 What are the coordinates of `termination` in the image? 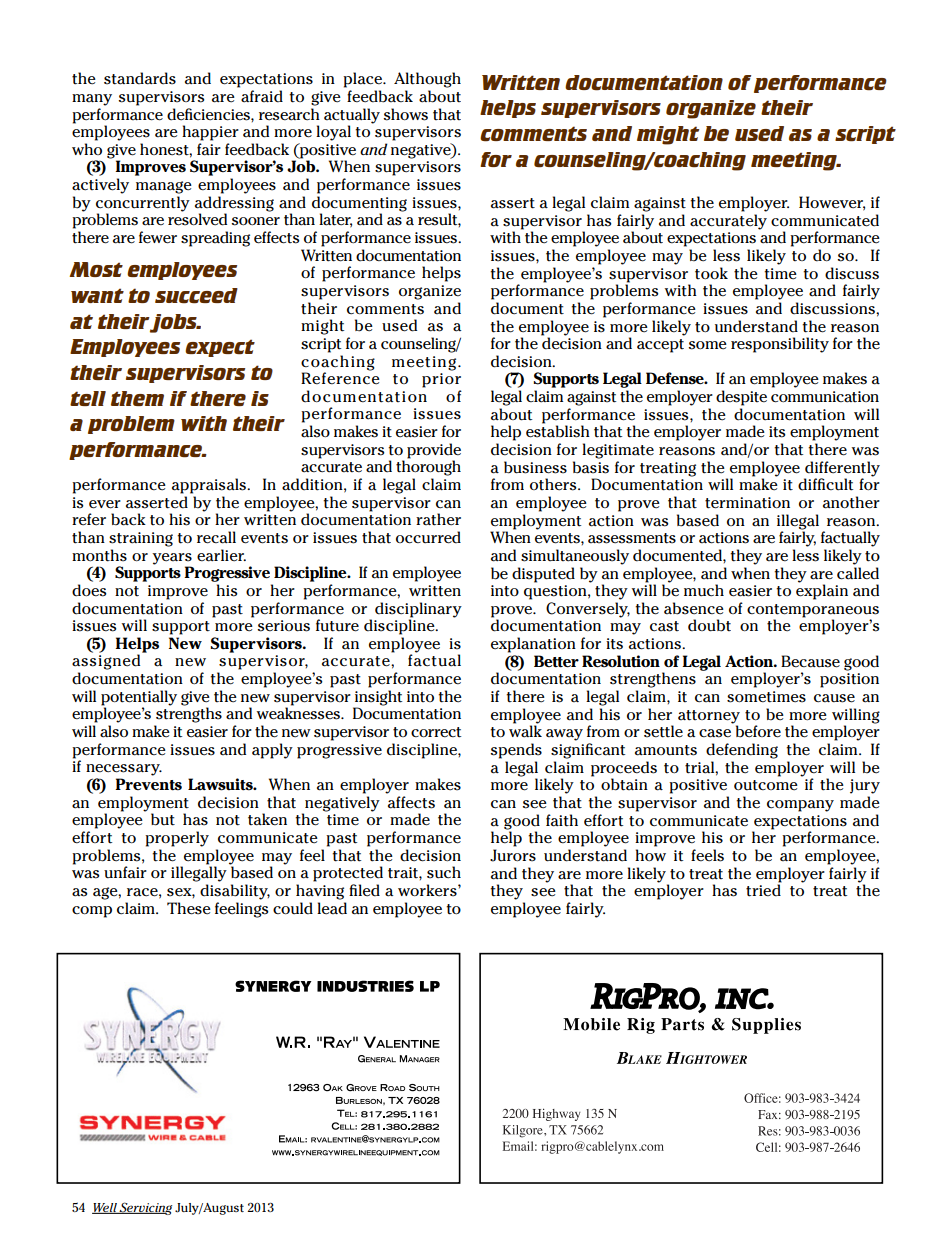 It's located at (747, 503).
